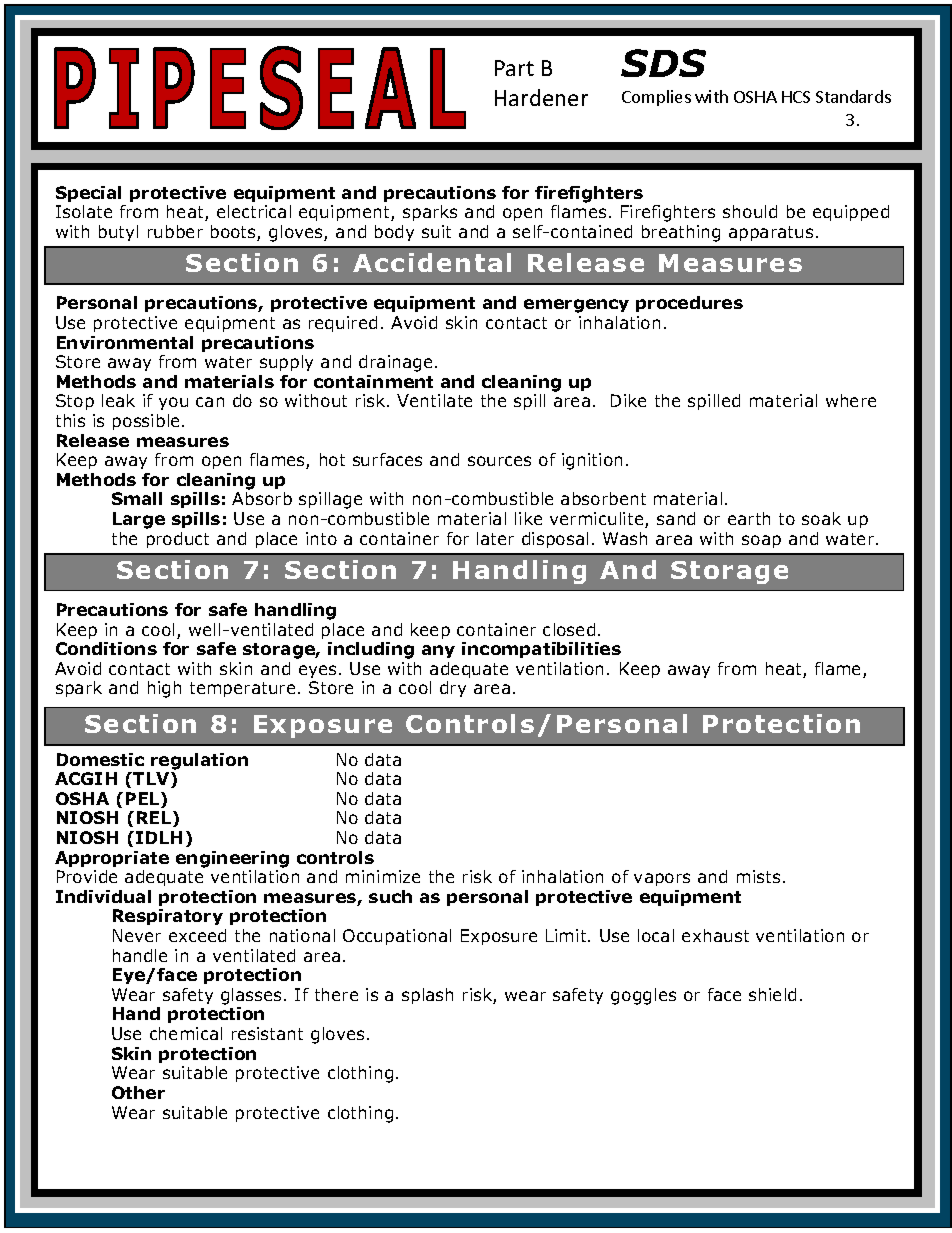 The width and height of the screenshot is (952, 1233). Describe the element at coordinates (514, 68) in the screenshot. I see `Part` at that location.
